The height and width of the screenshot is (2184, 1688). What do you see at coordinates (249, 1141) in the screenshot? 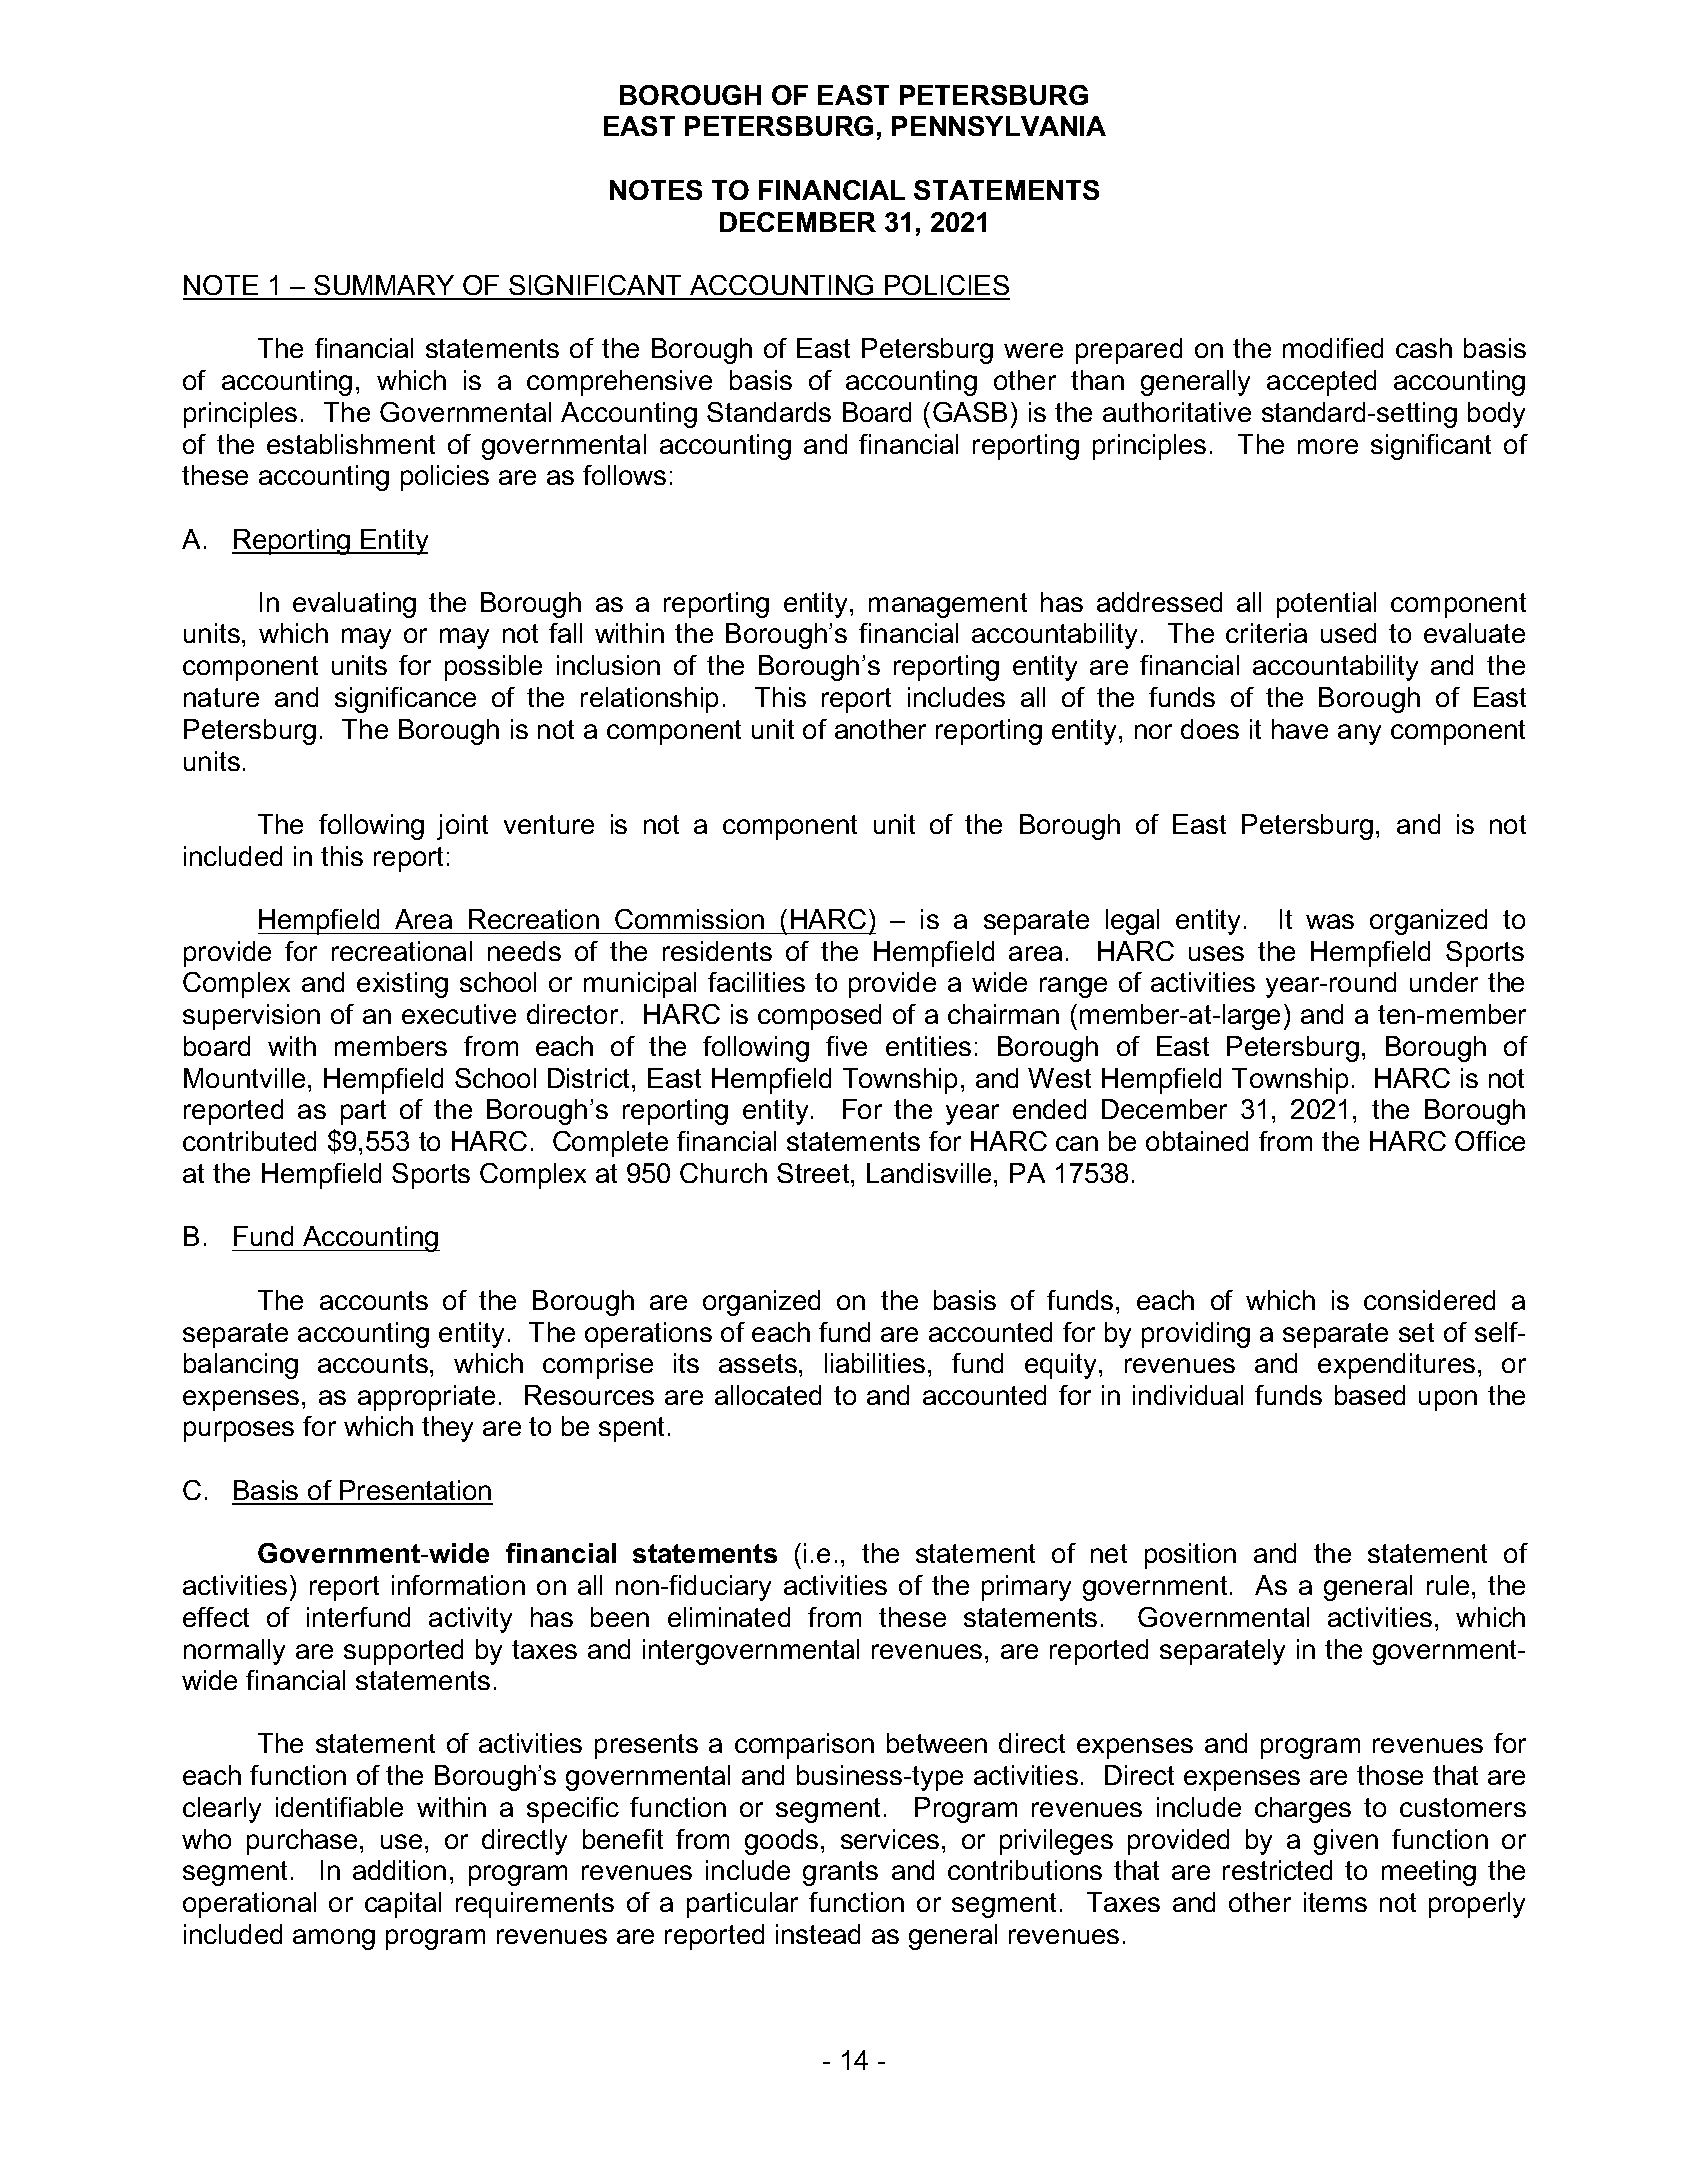
I see `contributed` at bounding box center [249, 1141].
